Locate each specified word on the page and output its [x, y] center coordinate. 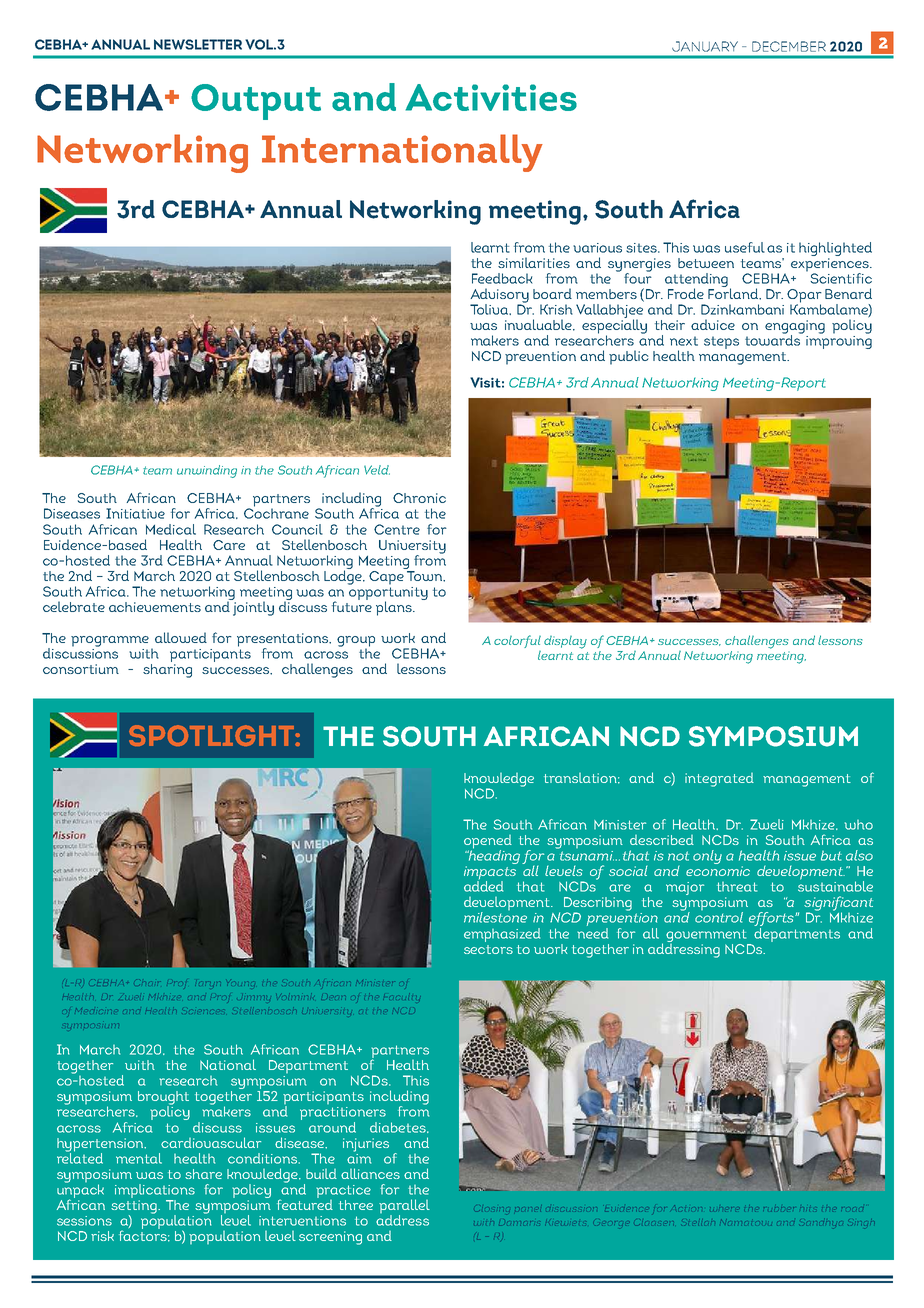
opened [488, 843]
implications [155, 1191]
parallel [404, 1207]
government [708, 937]
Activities [491, 97]
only [707, 857]
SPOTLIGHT [212, 735]
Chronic [419, 498]
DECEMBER [789, 46]
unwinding [207, 471]
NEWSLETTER [198, 44]
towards [774, 339]
